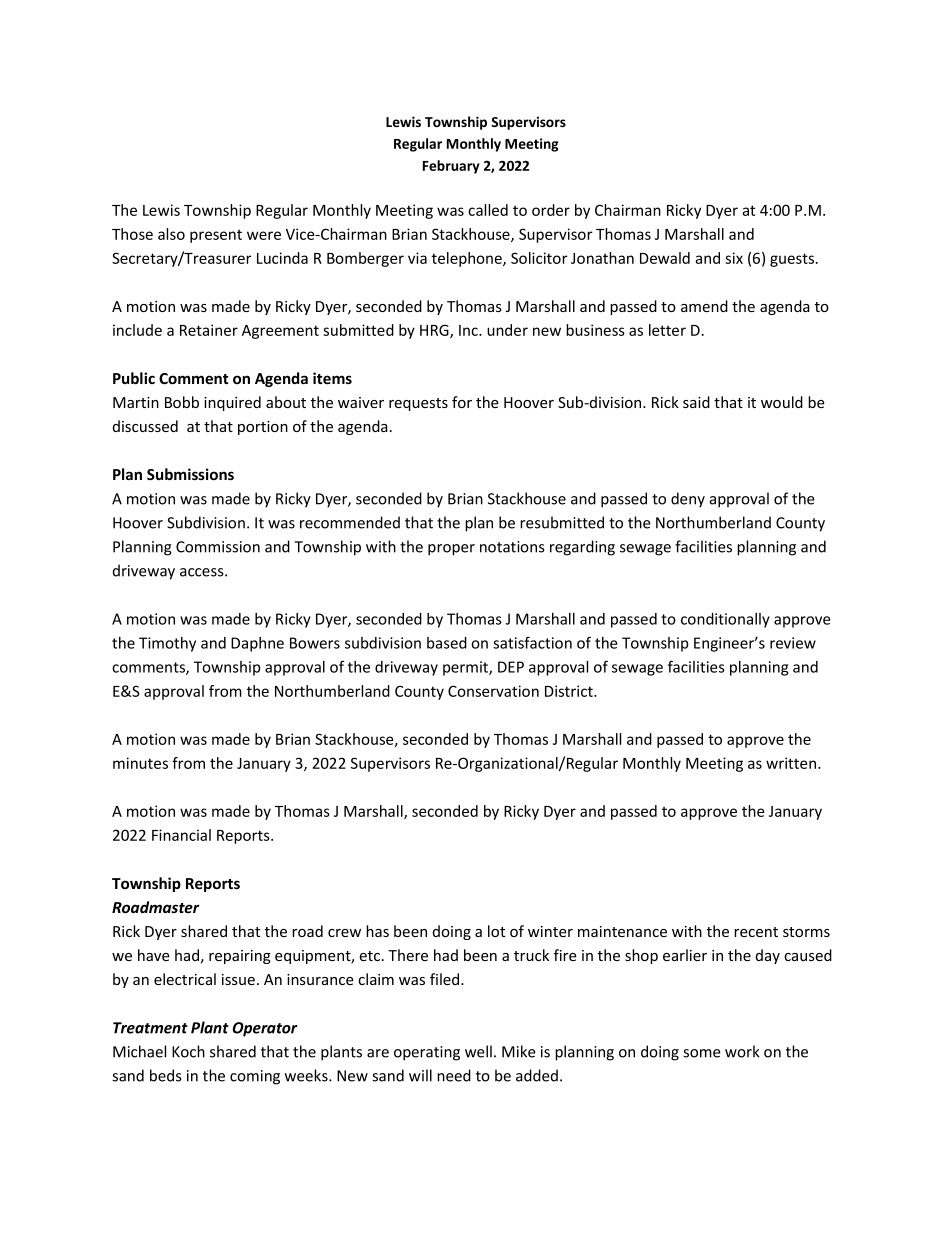 Image resolution: width=952 pixels, height=1233 pixels. What do you see at coordinates (447, 643) in the screenshot?
I see `based` at bounding box center [447, 643].
